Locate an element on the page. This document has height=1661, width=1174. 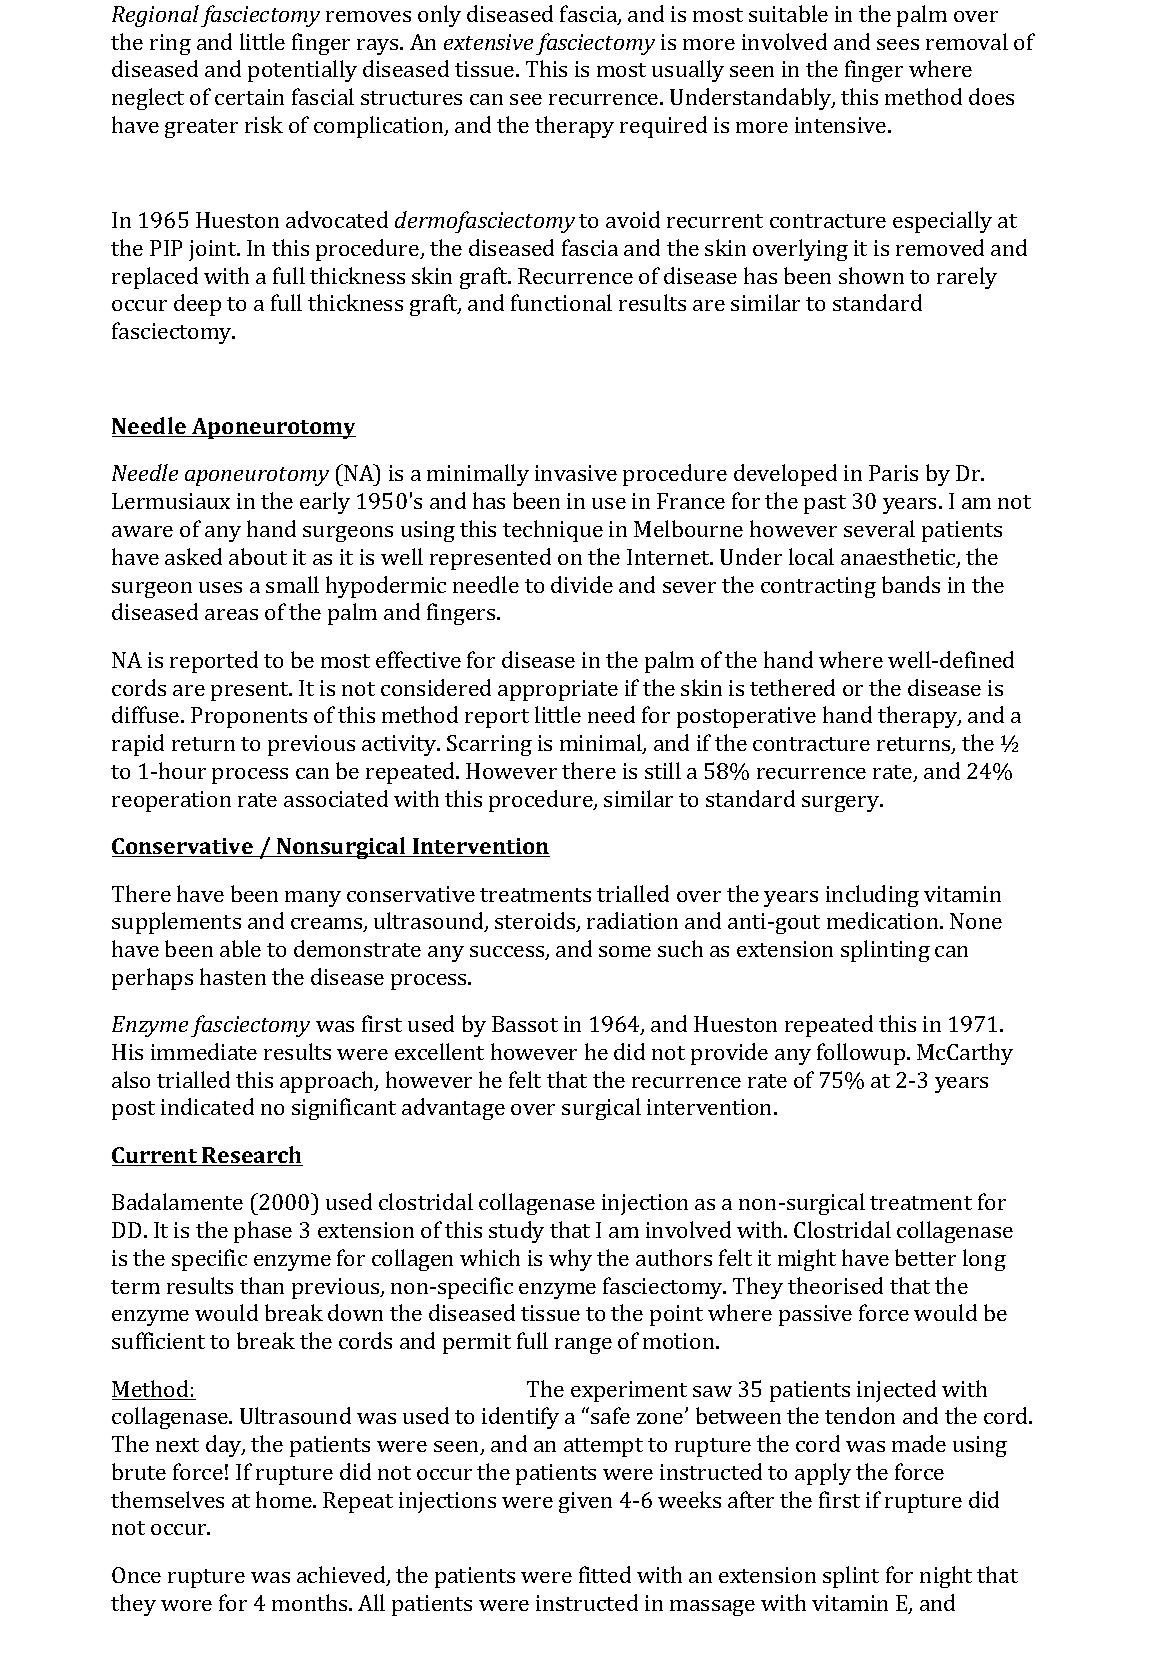
night is located at coordinates (946, 1577).
